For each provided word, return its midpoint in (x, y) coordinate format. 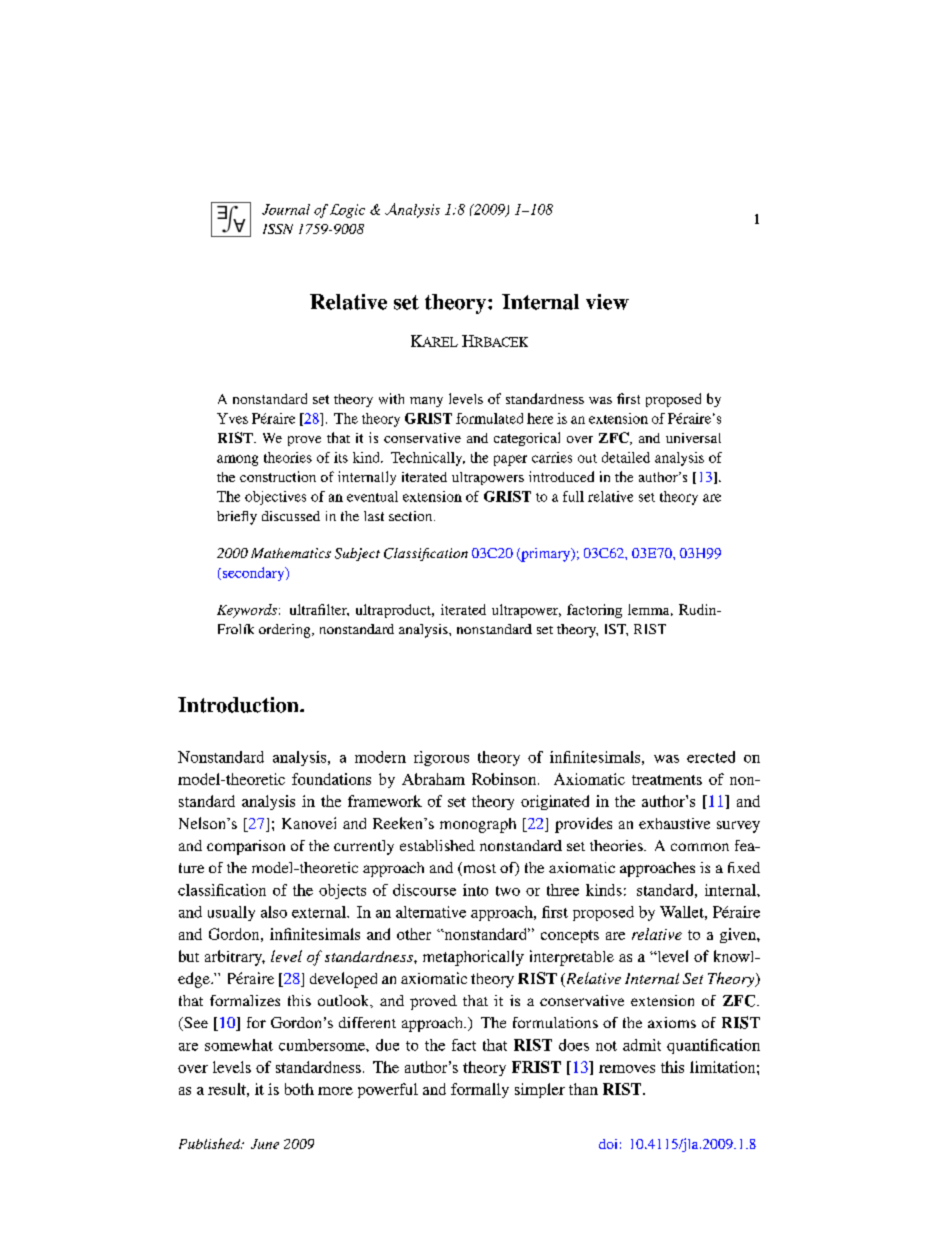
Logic (347, 211)
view (607, 302)
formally (480, 1090)
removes (627, 1069)
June (265, 1144)
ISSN (278, 229)
